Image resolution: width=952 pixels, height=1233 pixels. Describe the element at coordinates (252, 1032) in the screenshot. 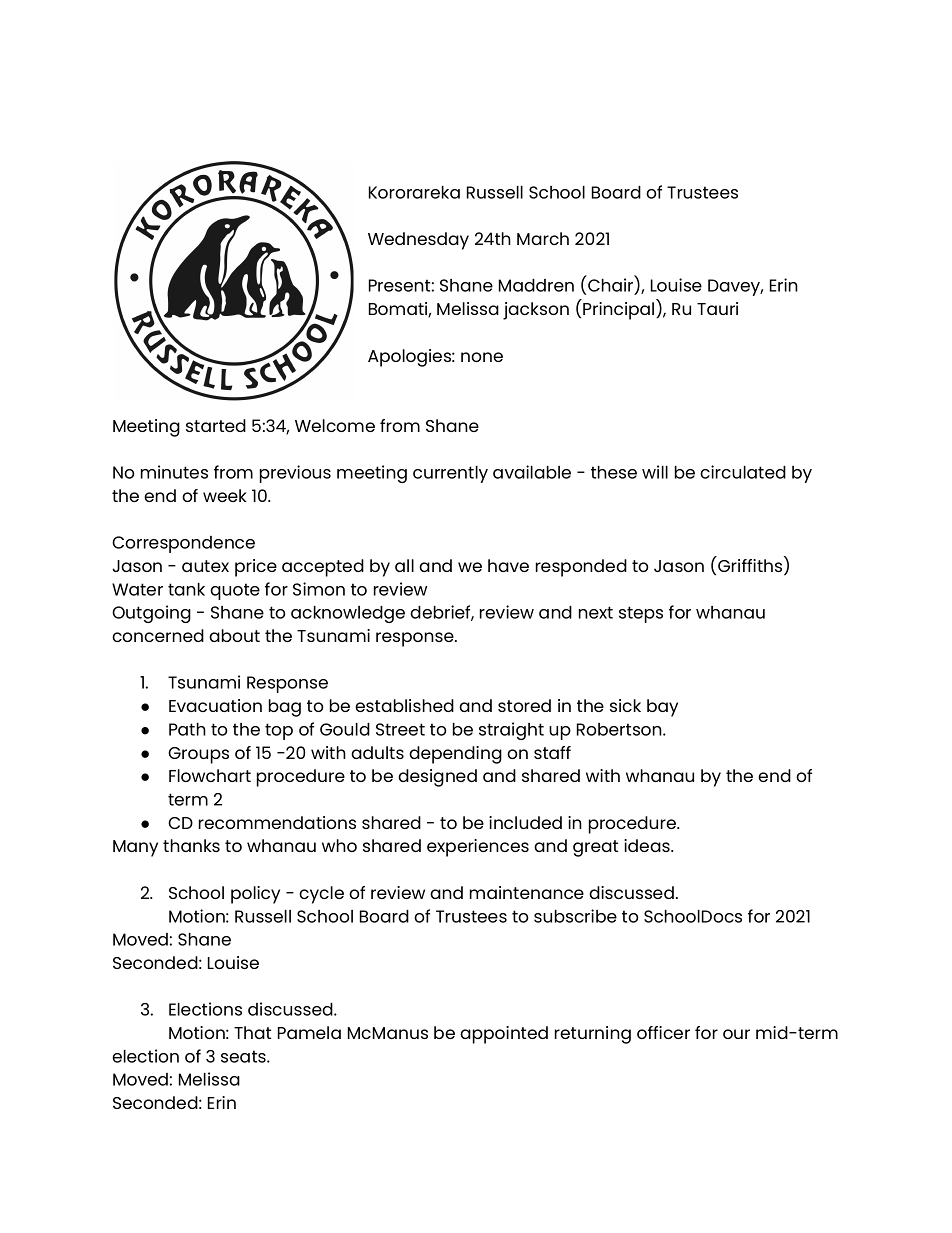

I see `That` at that location.
